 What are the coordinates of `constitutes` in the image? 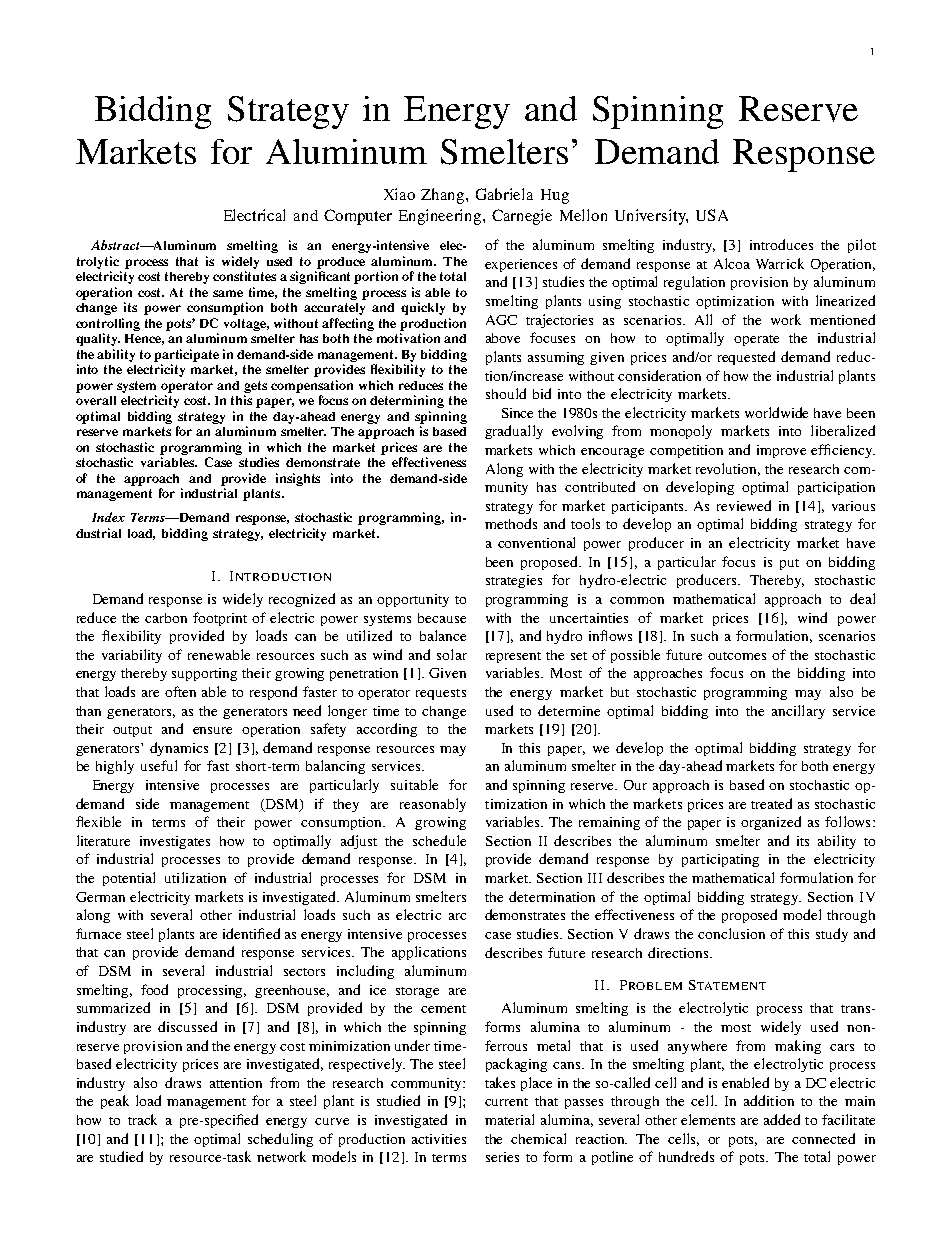 It's located at (244, 276).
